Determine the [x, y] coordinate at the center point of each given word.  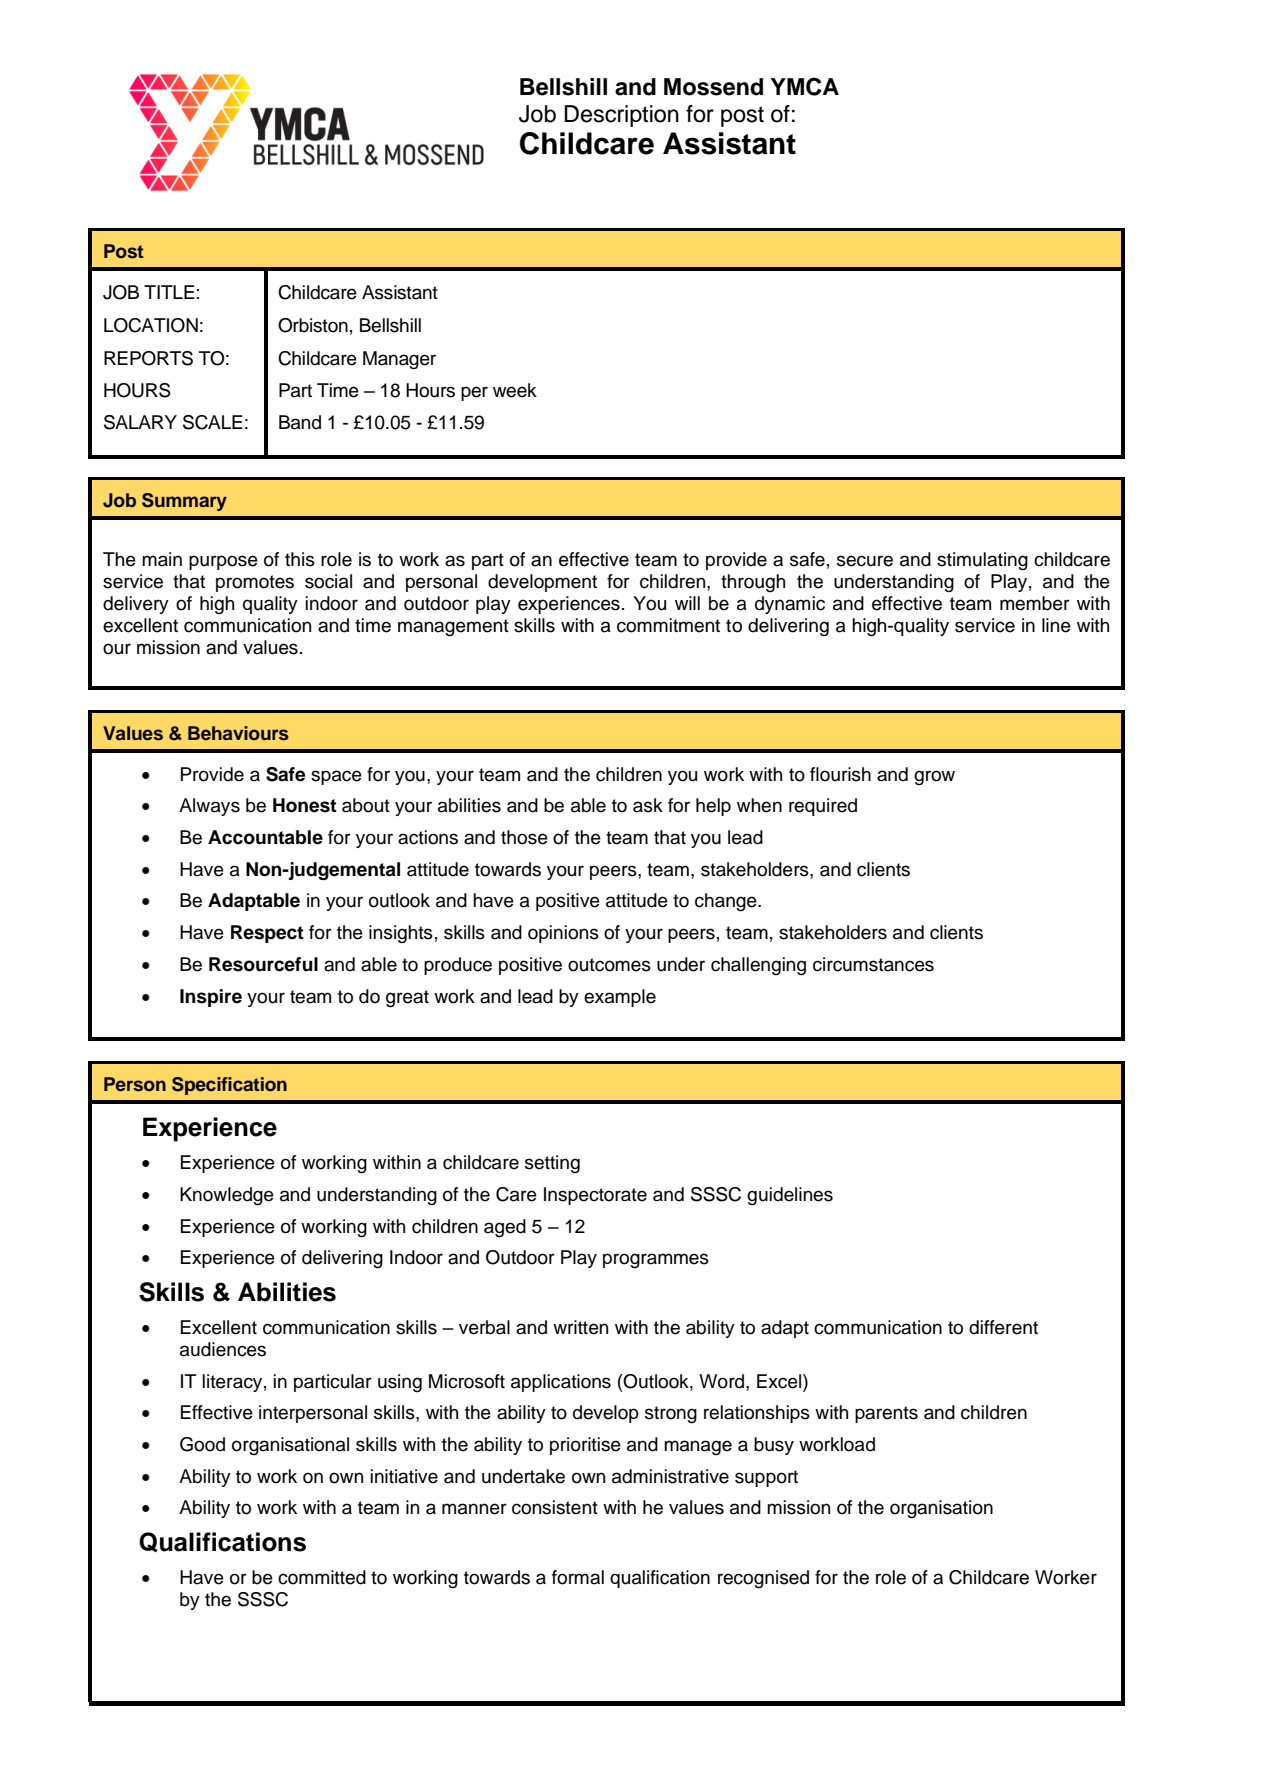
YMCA [805, 86]
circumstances [873, 964]
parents [886, 1414]
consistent [555, 1507]
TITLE [169, 292]
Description [621, 116]
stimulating [982, 561]
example [620, 998]
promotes [255, 583]
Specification [229, 1086]
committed [322, 1577]
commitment [668, 625]
